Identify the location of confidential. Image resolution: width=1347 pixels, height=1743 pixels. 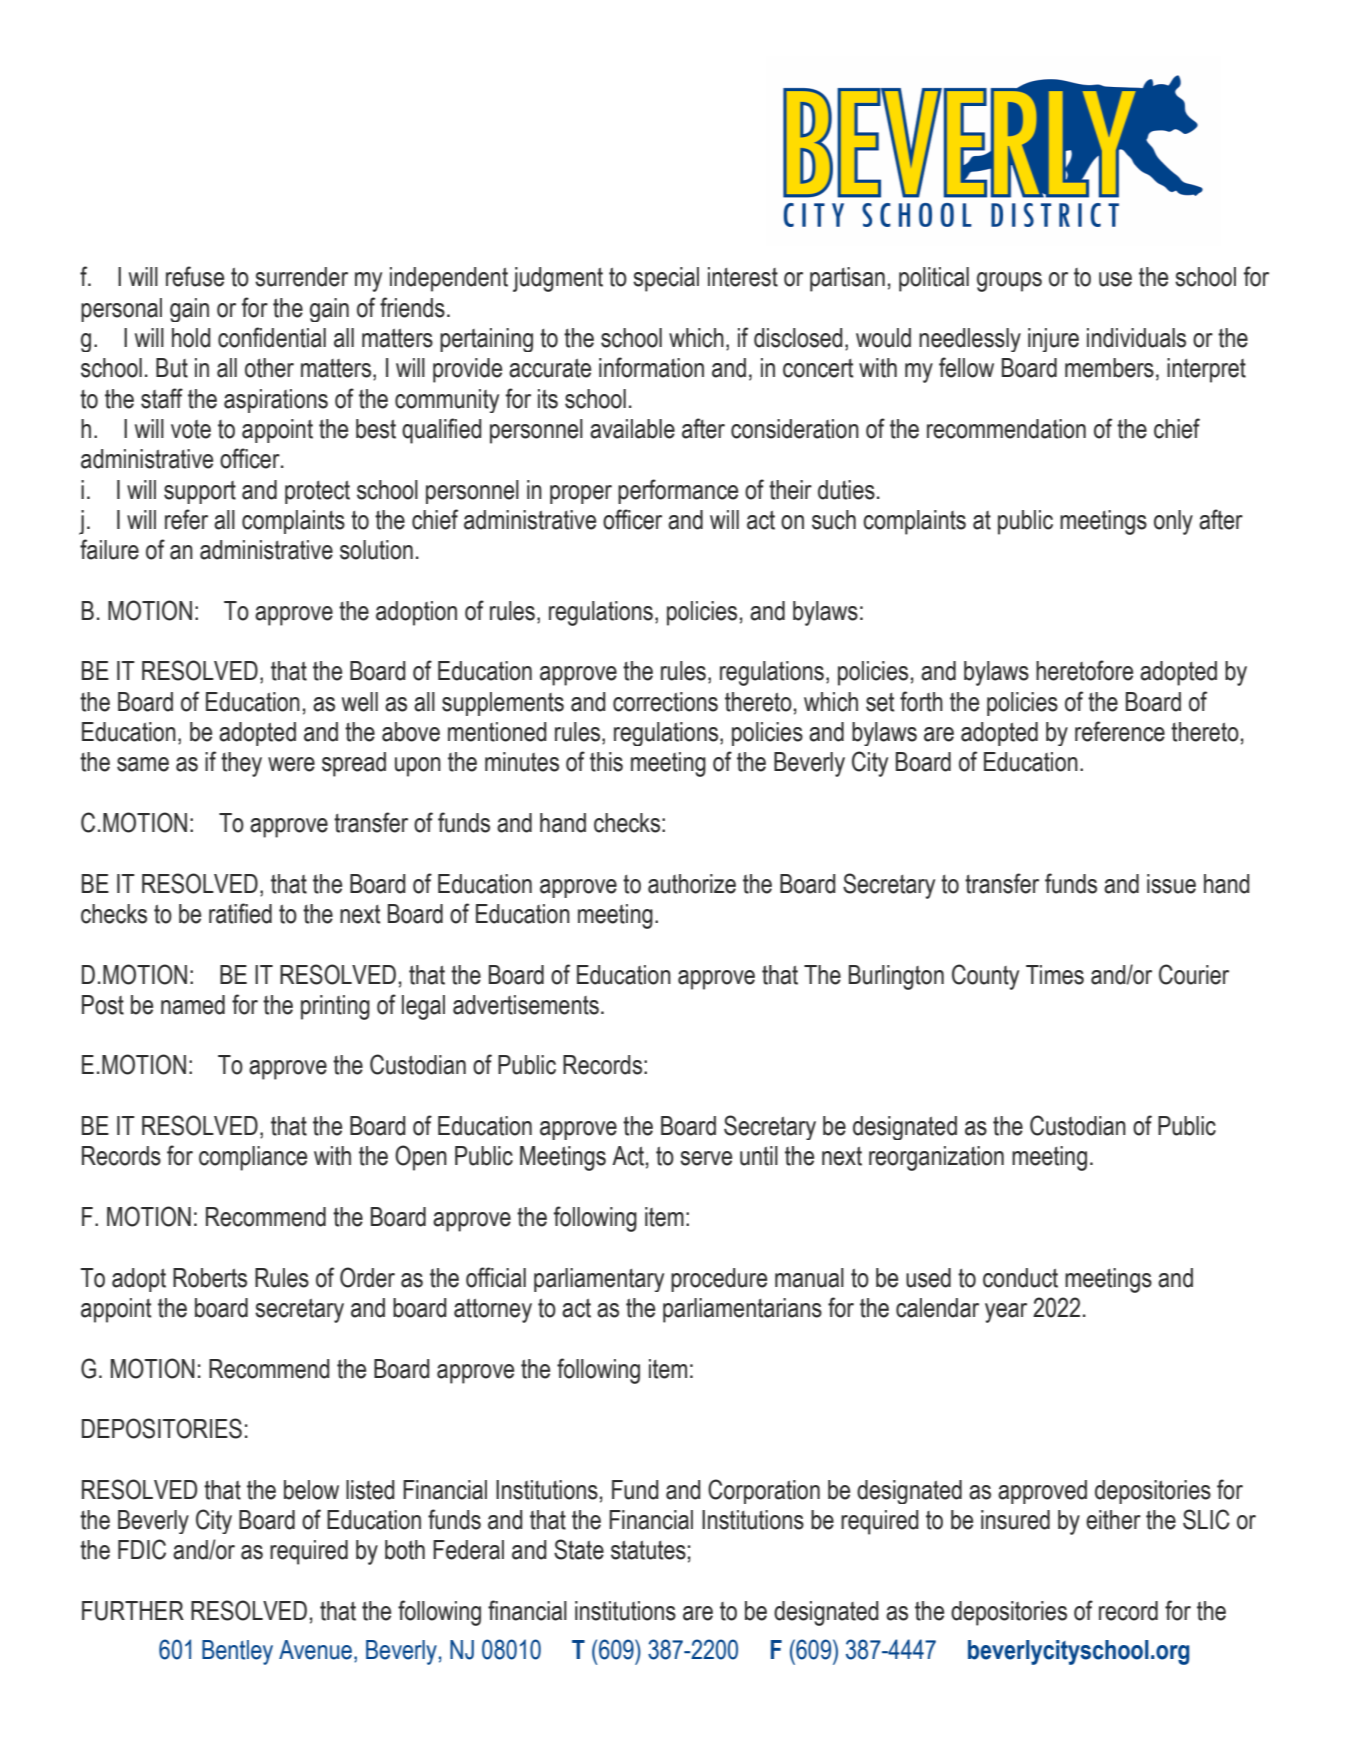
(272, 337).
